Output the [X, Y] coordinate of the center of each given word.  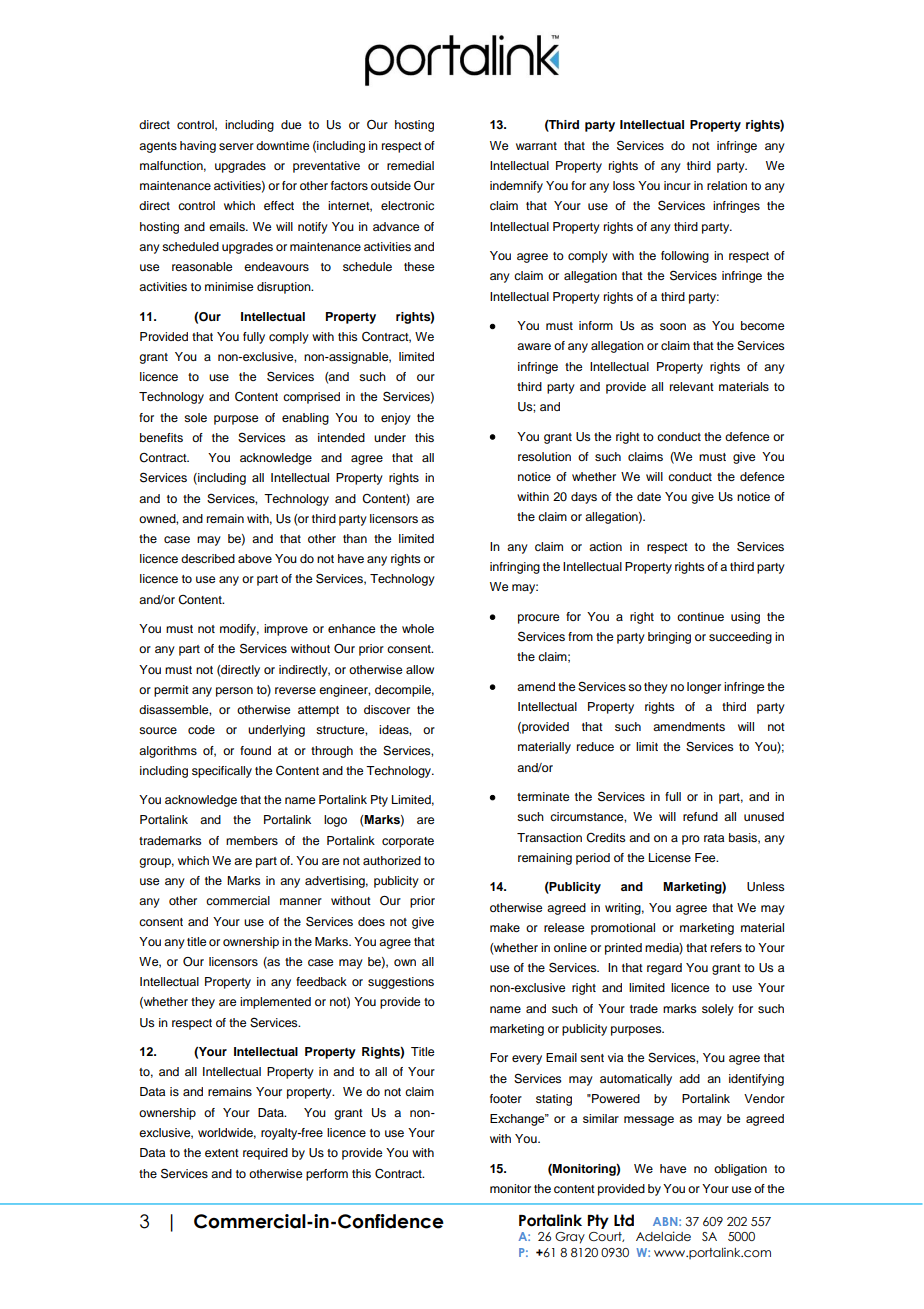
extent [222, 1153]
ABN [666, 1221]
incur [677, 185]
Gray [570, 1238]
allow [420, 669]
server [236, 146]
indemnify [516, 187]
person [234, 692]
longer [704, 688]
